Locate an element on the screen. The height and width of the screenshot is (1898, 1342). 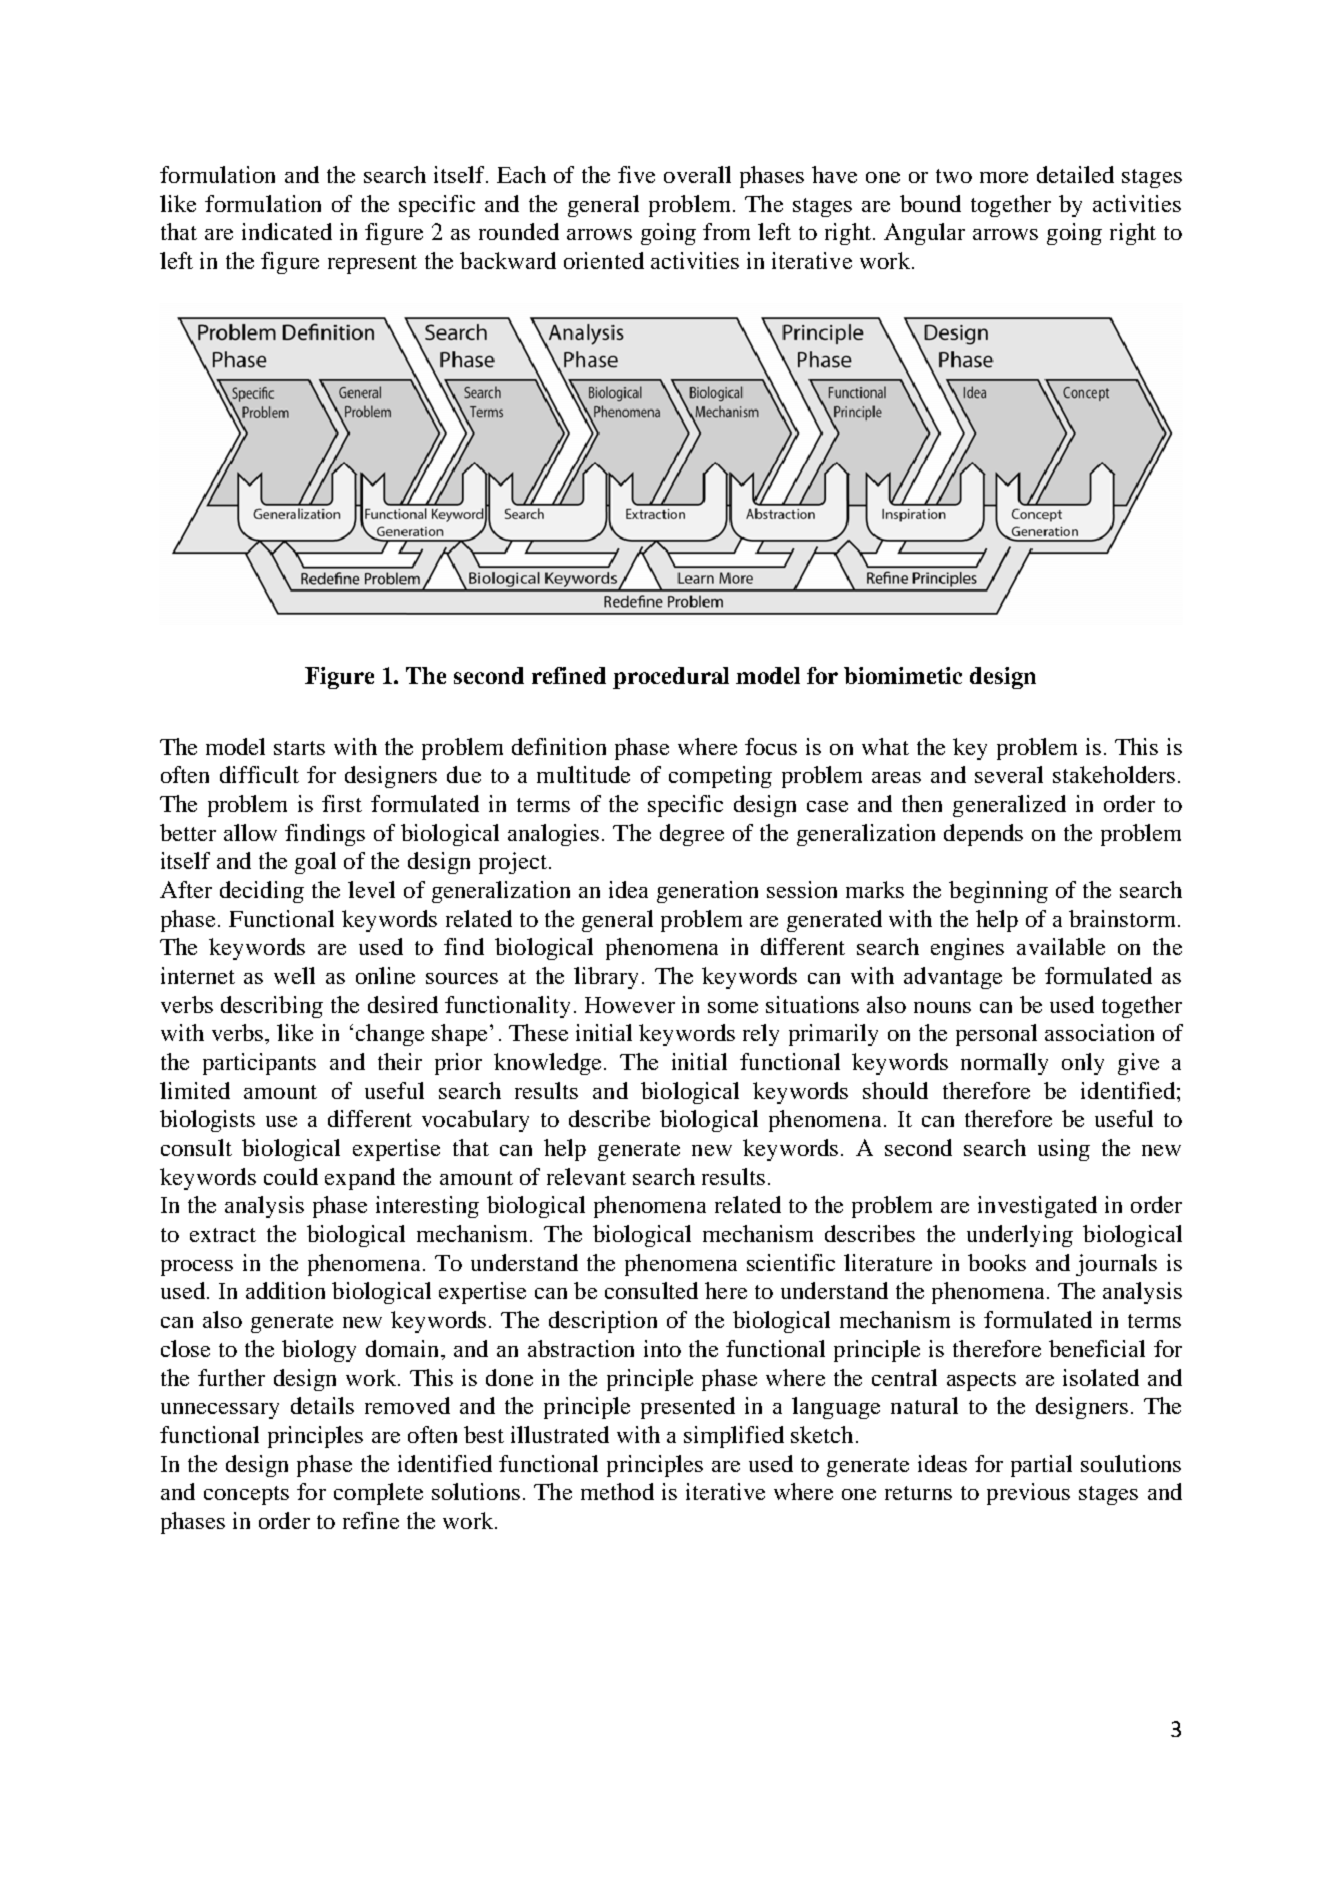
details is located at coordinates (322, 1405).
